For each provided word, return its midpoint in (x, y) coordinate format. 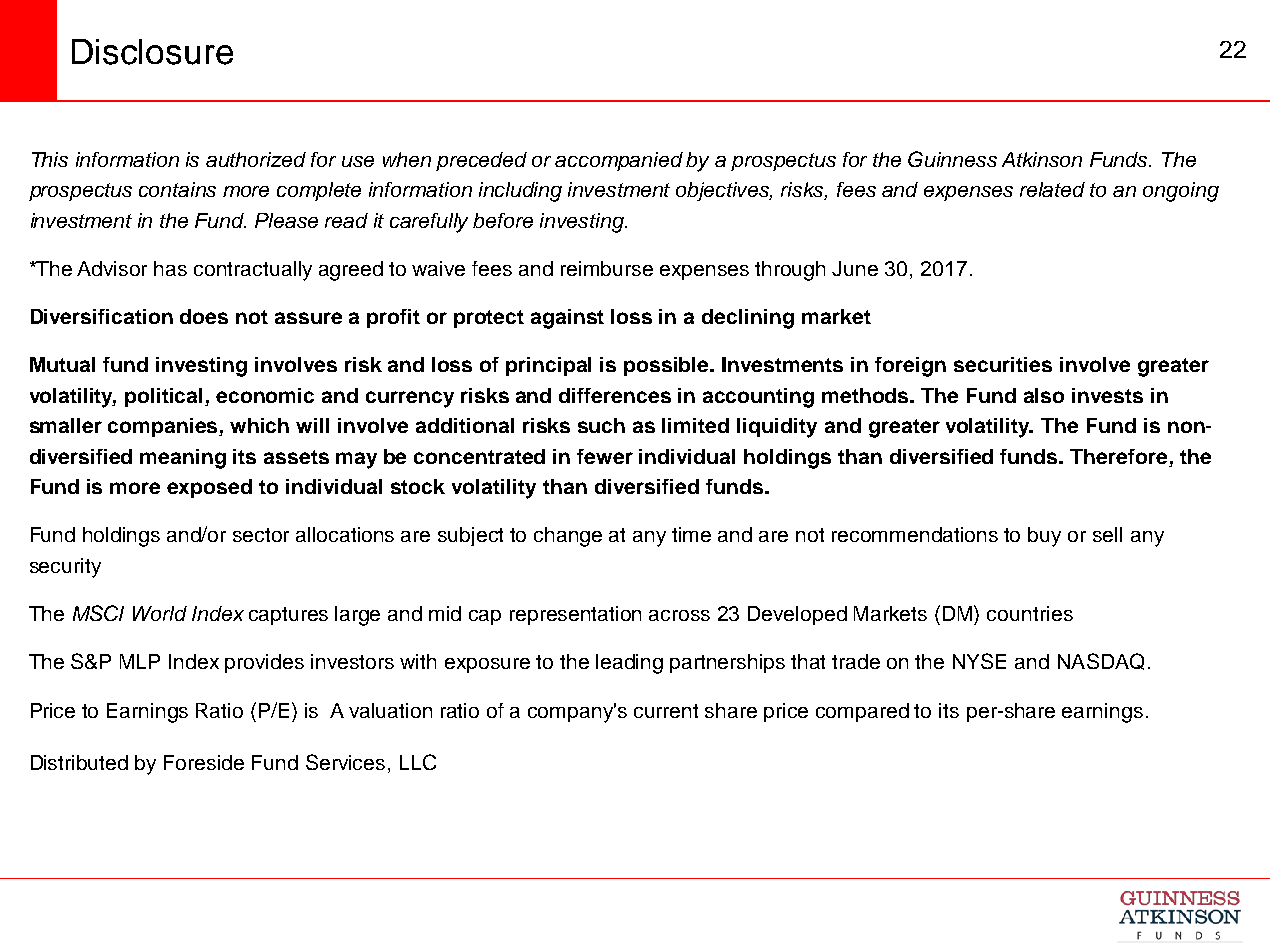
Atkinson (1042, 159)
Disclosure (152, 52)
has (170, 268)
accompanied (619, 161)
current (666, 711)
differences (615, 395)
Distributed (79, 762)
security (65, 568)
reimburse (607, 268)
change (568, 537)
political (165, 397)
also (1044, 395)
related (1052, 189)
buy (1044, 537)
